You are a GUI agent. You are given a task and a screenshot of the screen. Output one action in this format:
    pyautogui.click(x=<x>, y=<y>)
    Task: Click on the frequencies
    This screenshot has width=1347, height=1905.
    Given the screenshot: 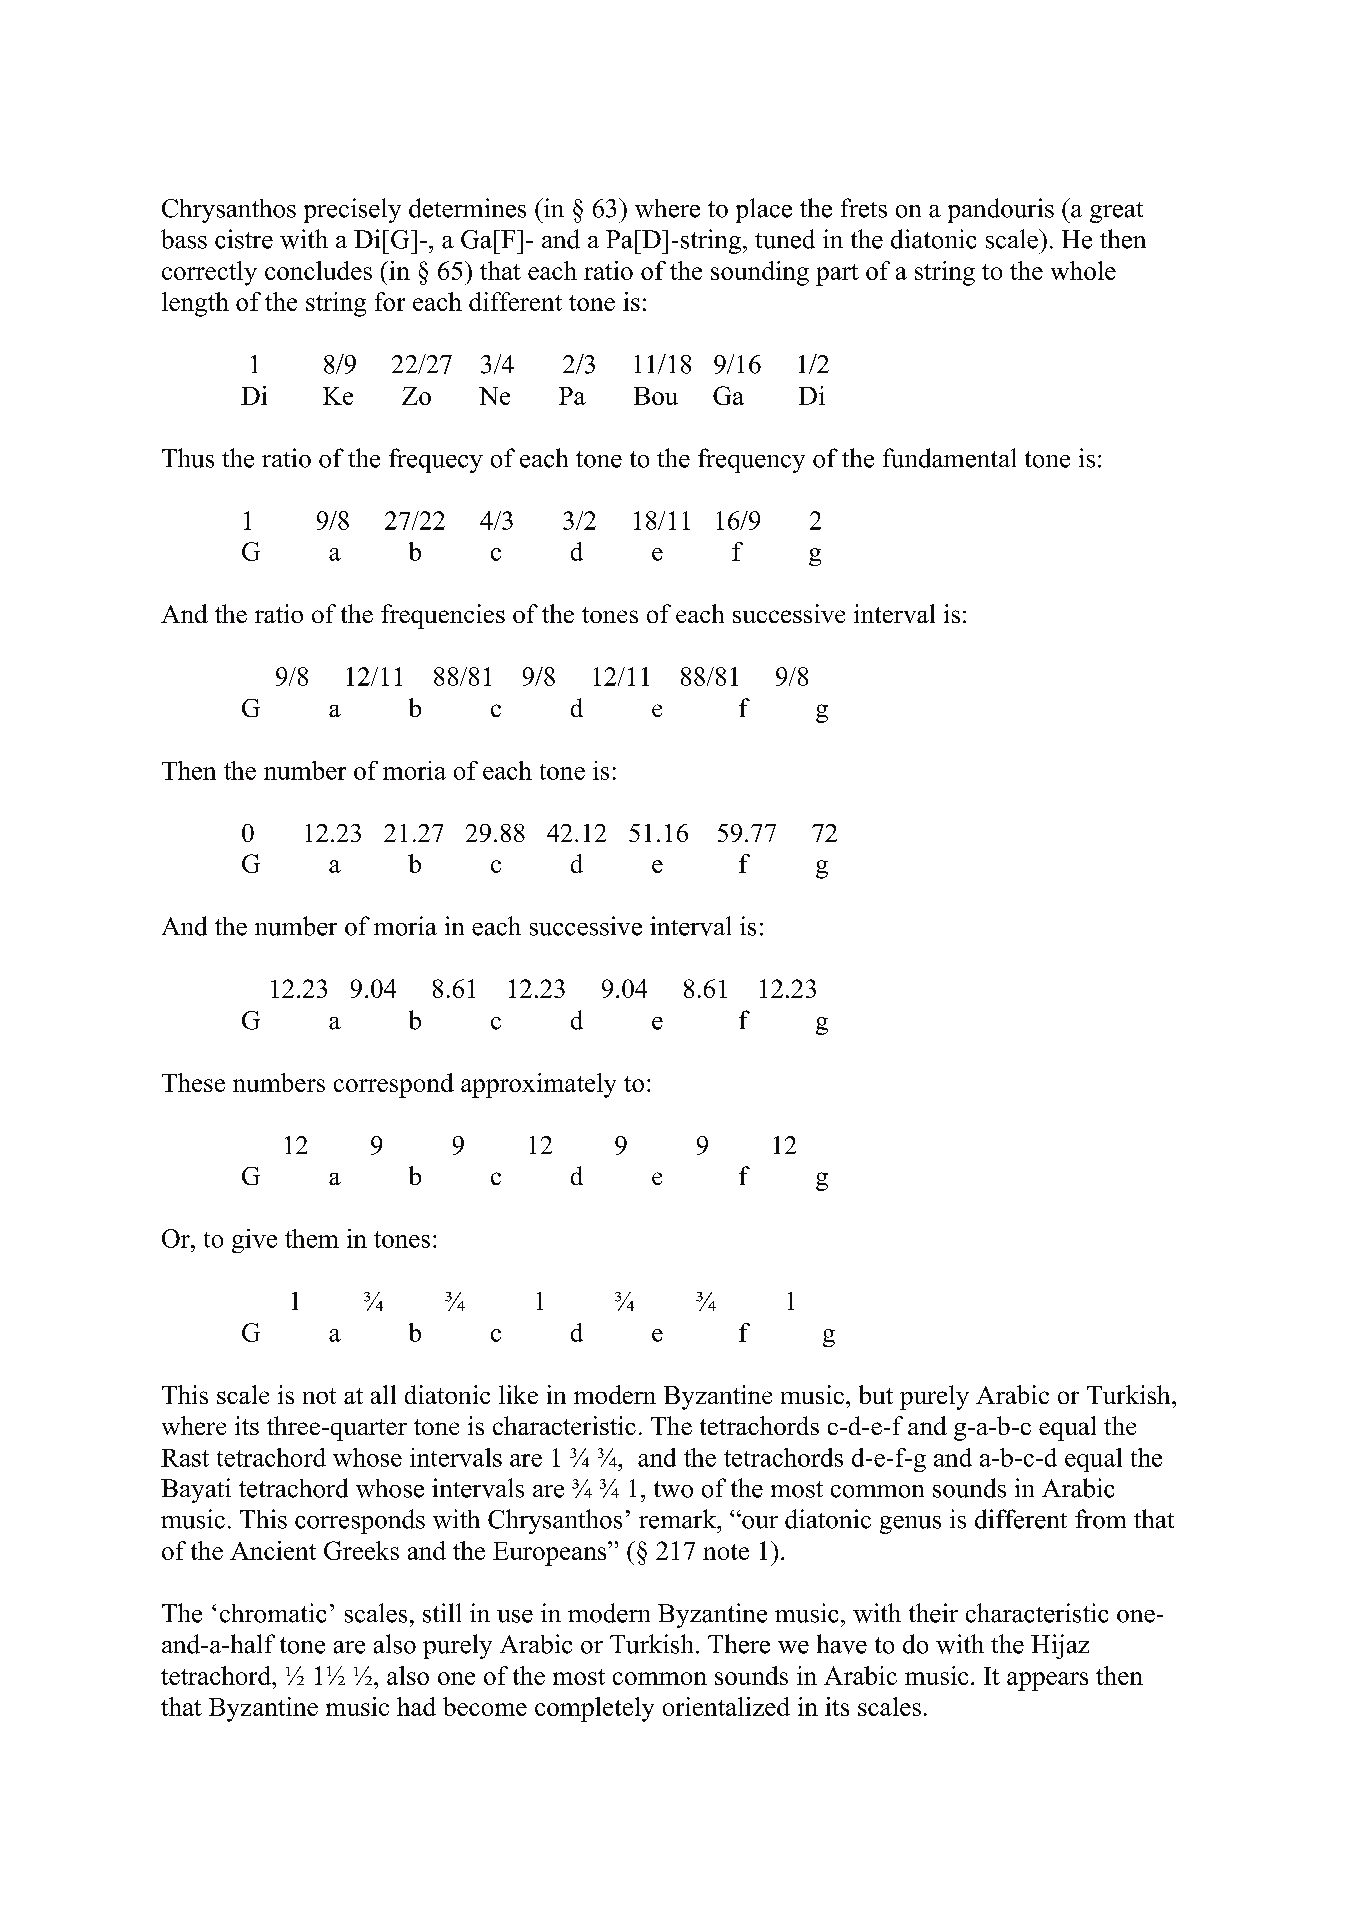 What is the action you would take?
    pyautogui.click(x=443, y=616)
